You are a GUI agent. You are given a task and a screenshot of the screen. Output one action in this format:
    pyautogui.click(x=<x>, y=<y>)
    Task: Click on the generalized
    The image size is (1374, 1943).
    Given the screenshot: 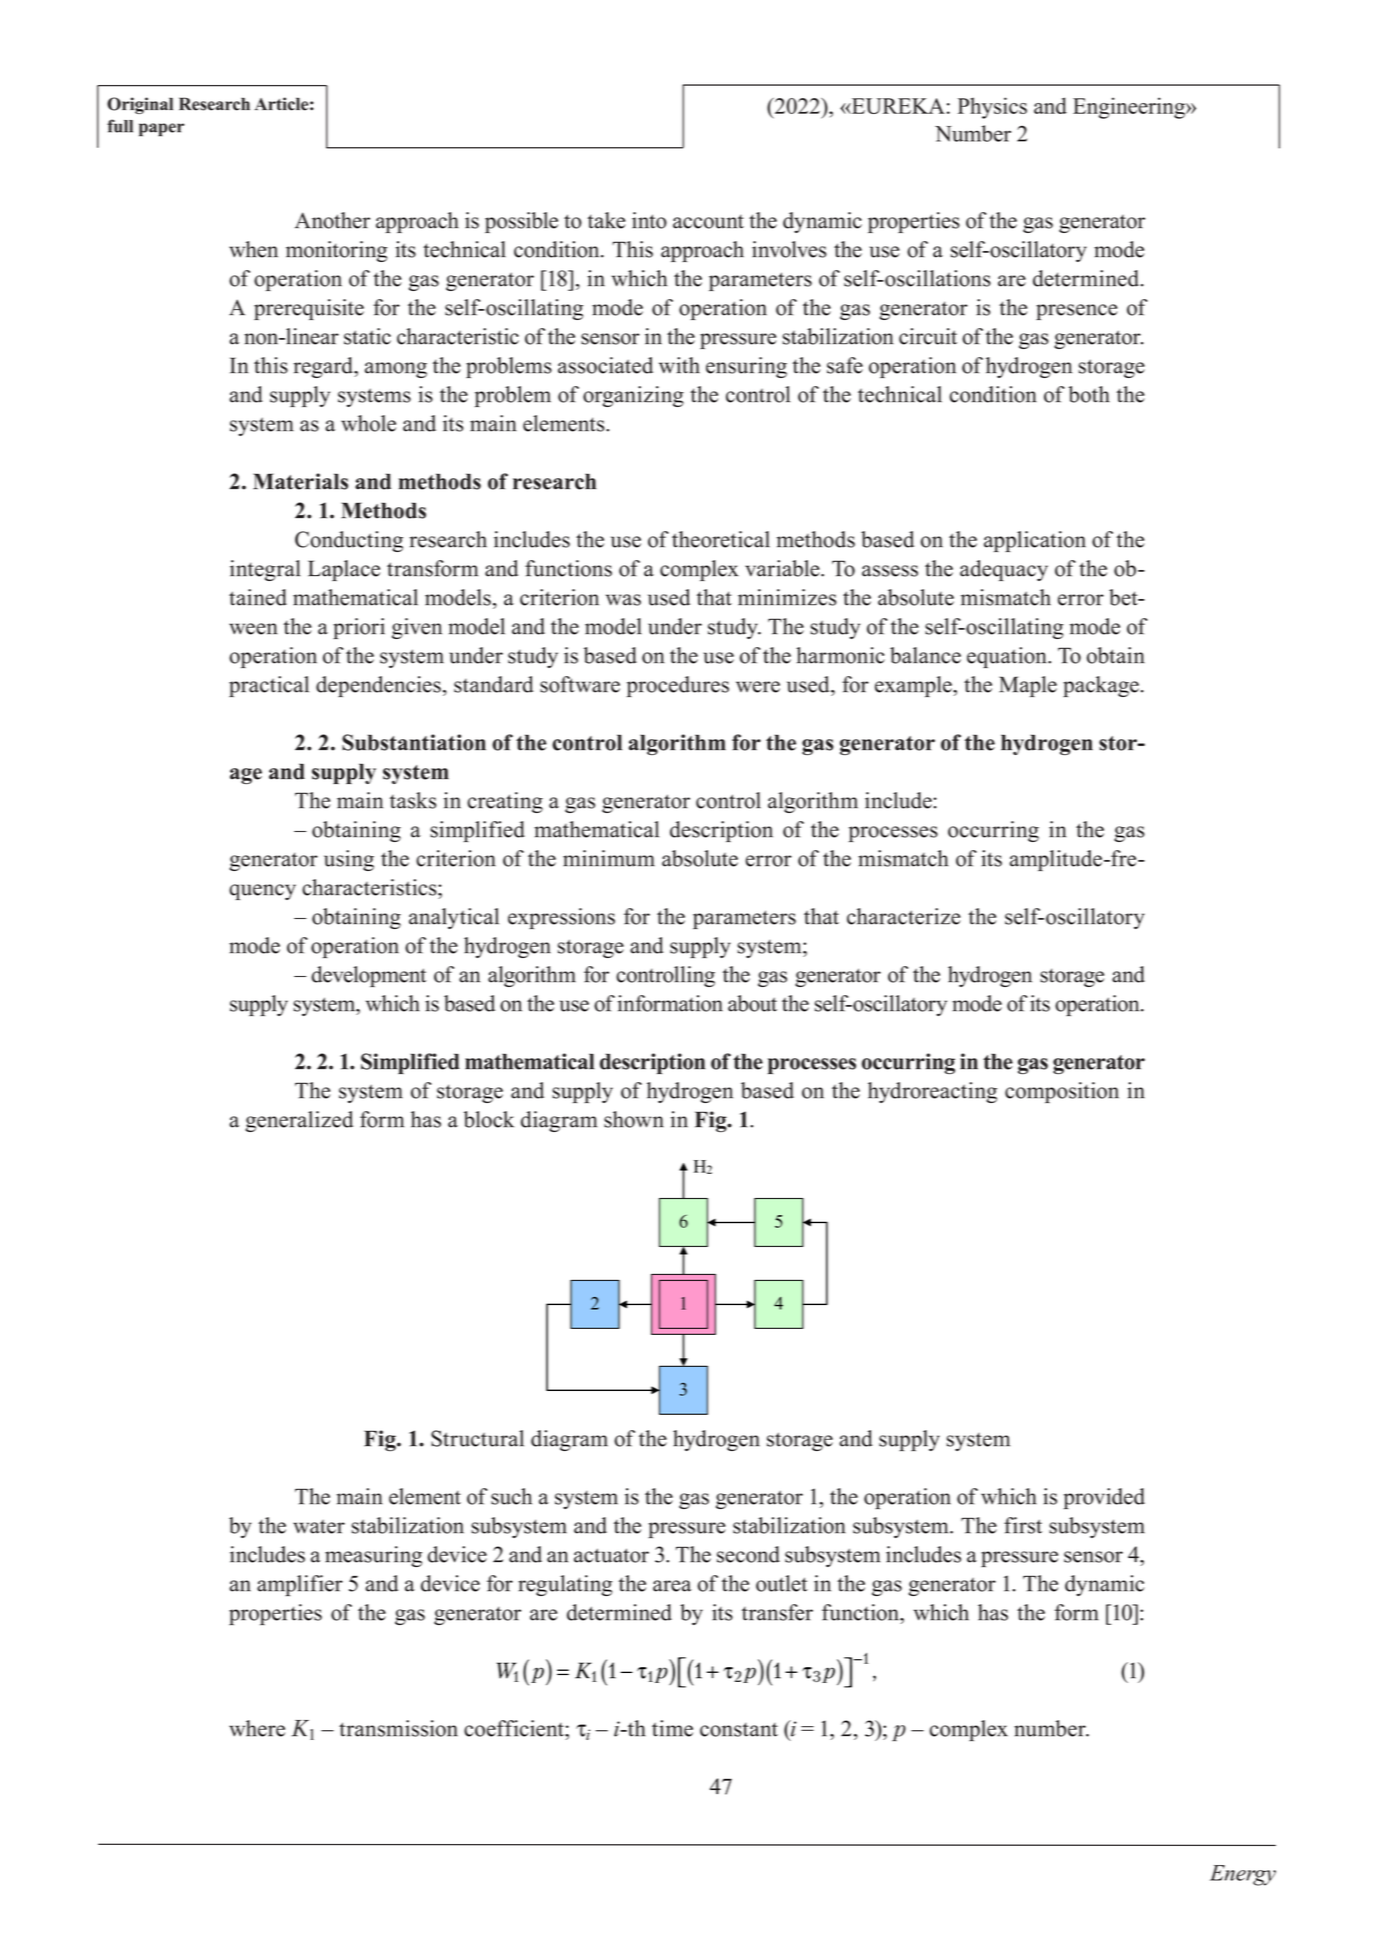 What is the action you would take?
    pyautogui.click(x=299, y=1121)
